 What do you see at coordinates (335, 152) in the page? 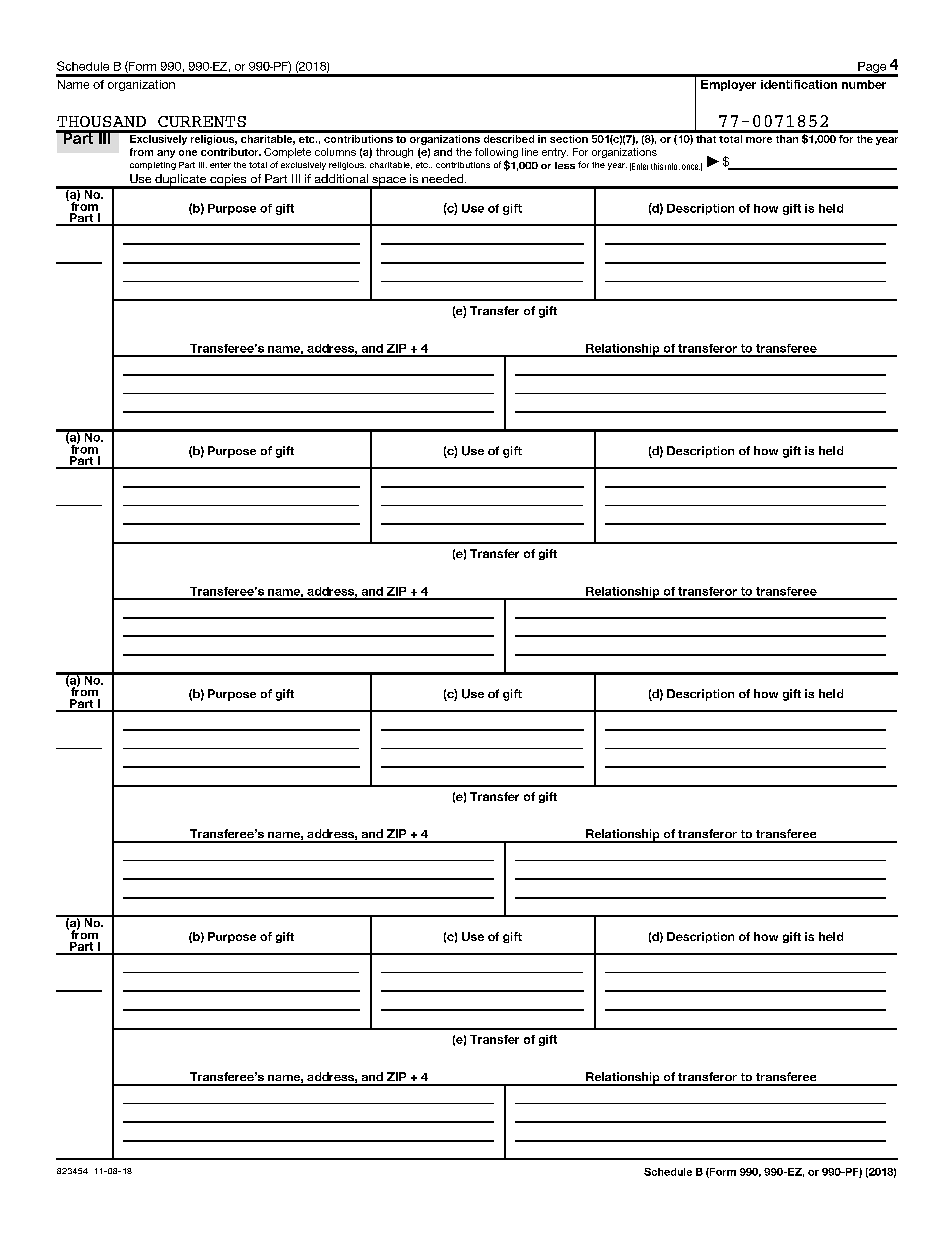
I see `columns` at bounding box center [335, 152].
